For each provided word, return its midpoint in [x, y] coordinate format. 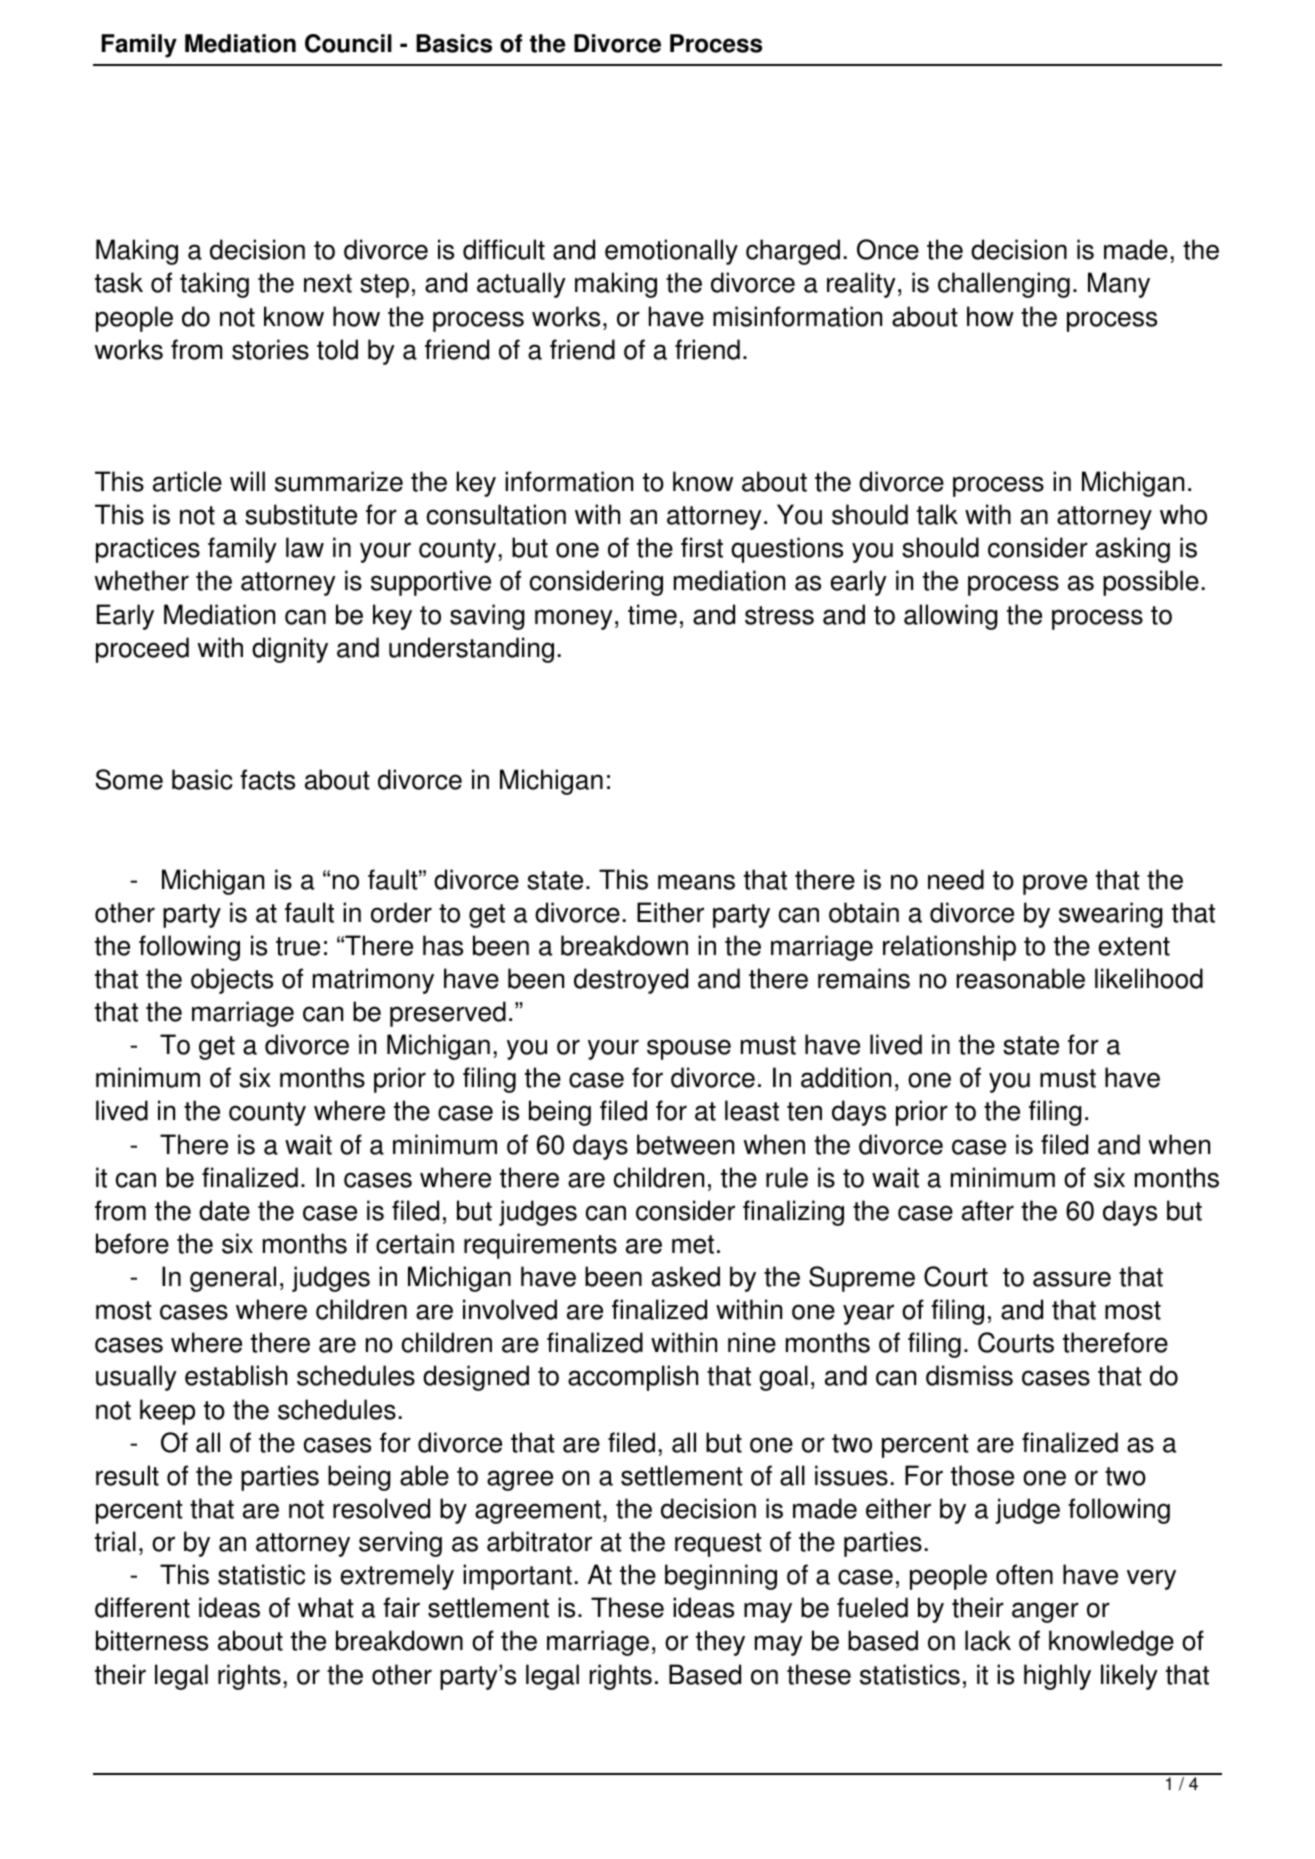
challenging [1004, 285]
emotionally [671, 252]
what [326, 1607]
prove [1055, 884]
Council [348, 43]
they [720, 1643]
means [696, 882]
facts [267, 779]
